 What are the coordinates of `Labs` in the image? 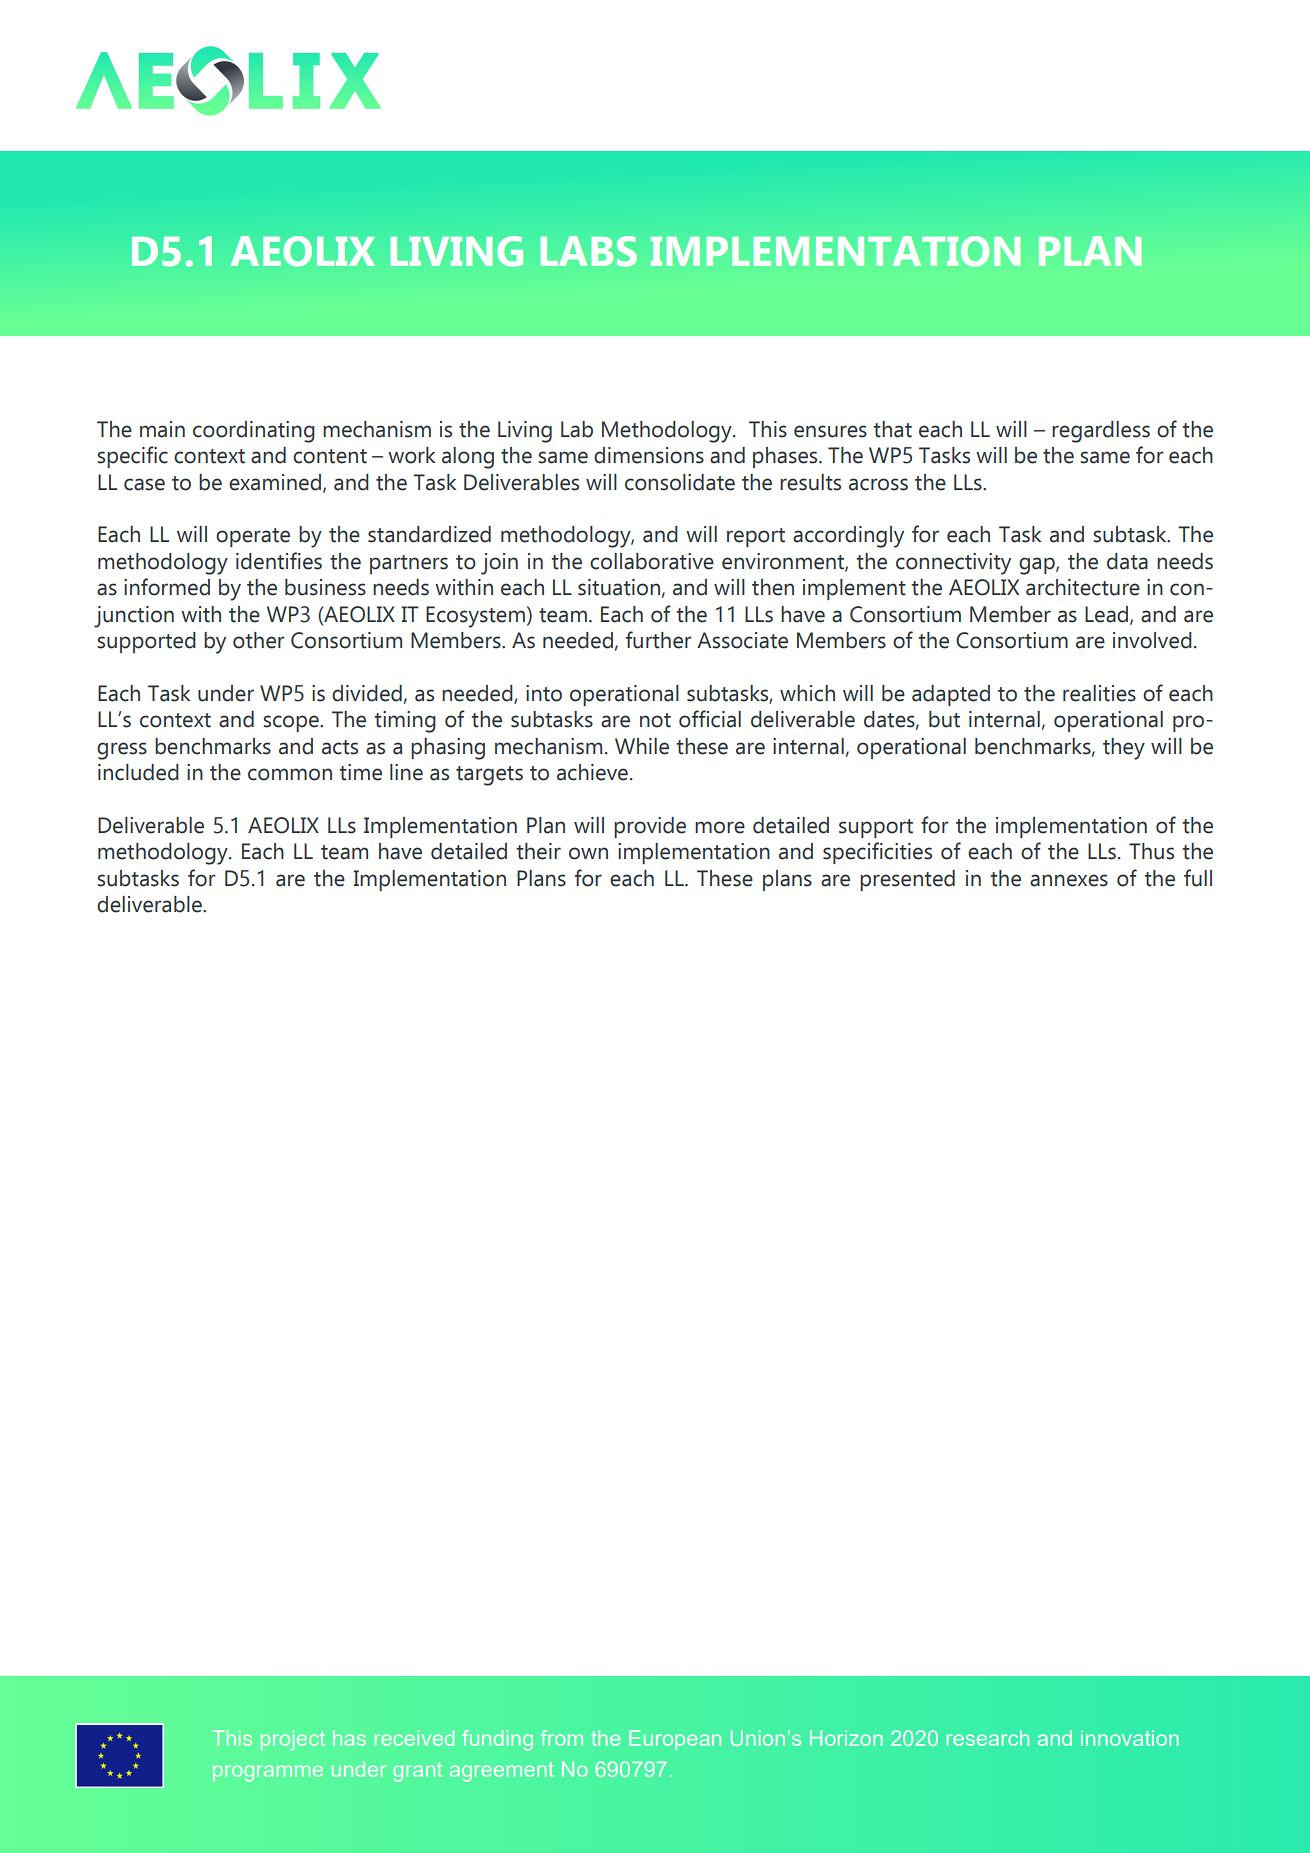 It's located at (588, 251).
